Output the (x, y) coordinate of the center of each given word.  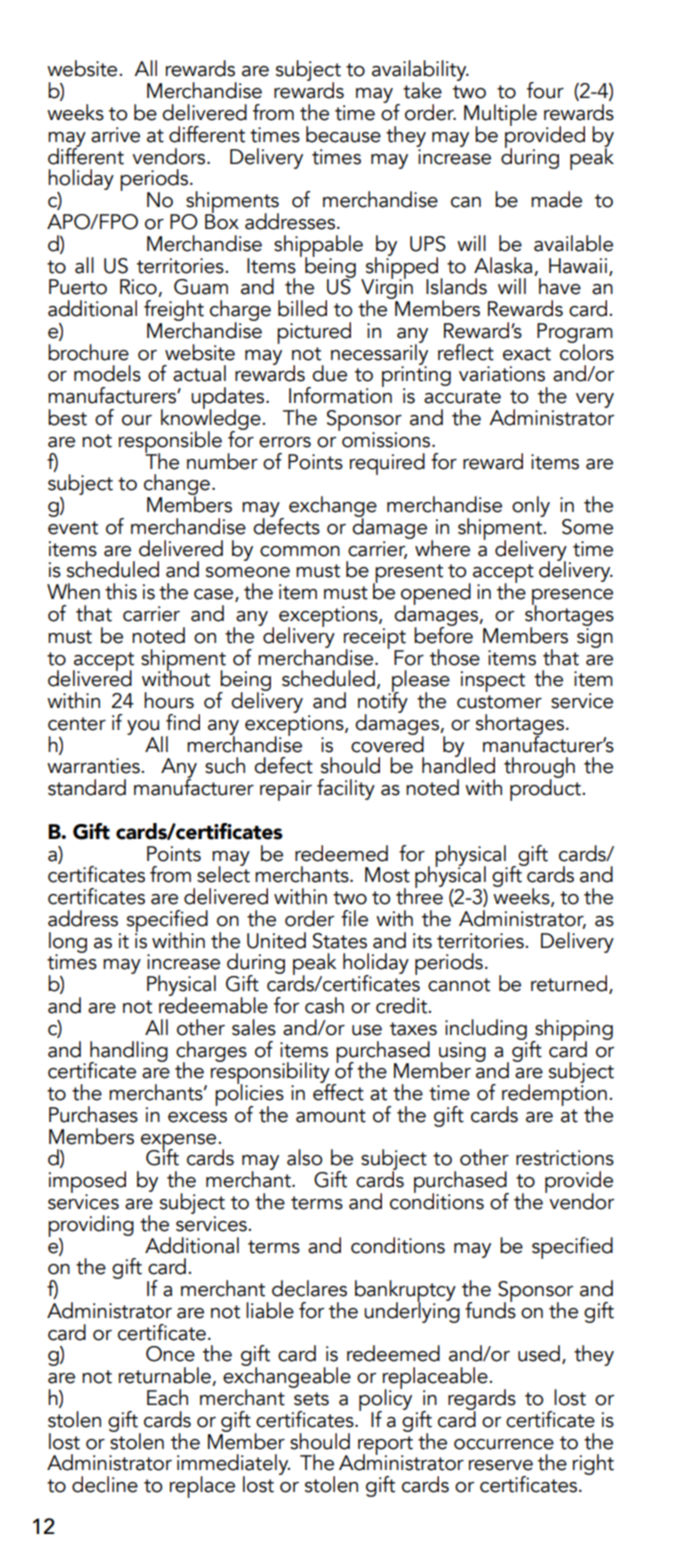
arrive (115, 135)
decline (105, 1484)
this (121, 591)
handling (128, 1052)
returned (569, 983)
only (531, 506)
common (300, 551)
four (545, 90)
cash (324, 1005)
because (343, 134)
